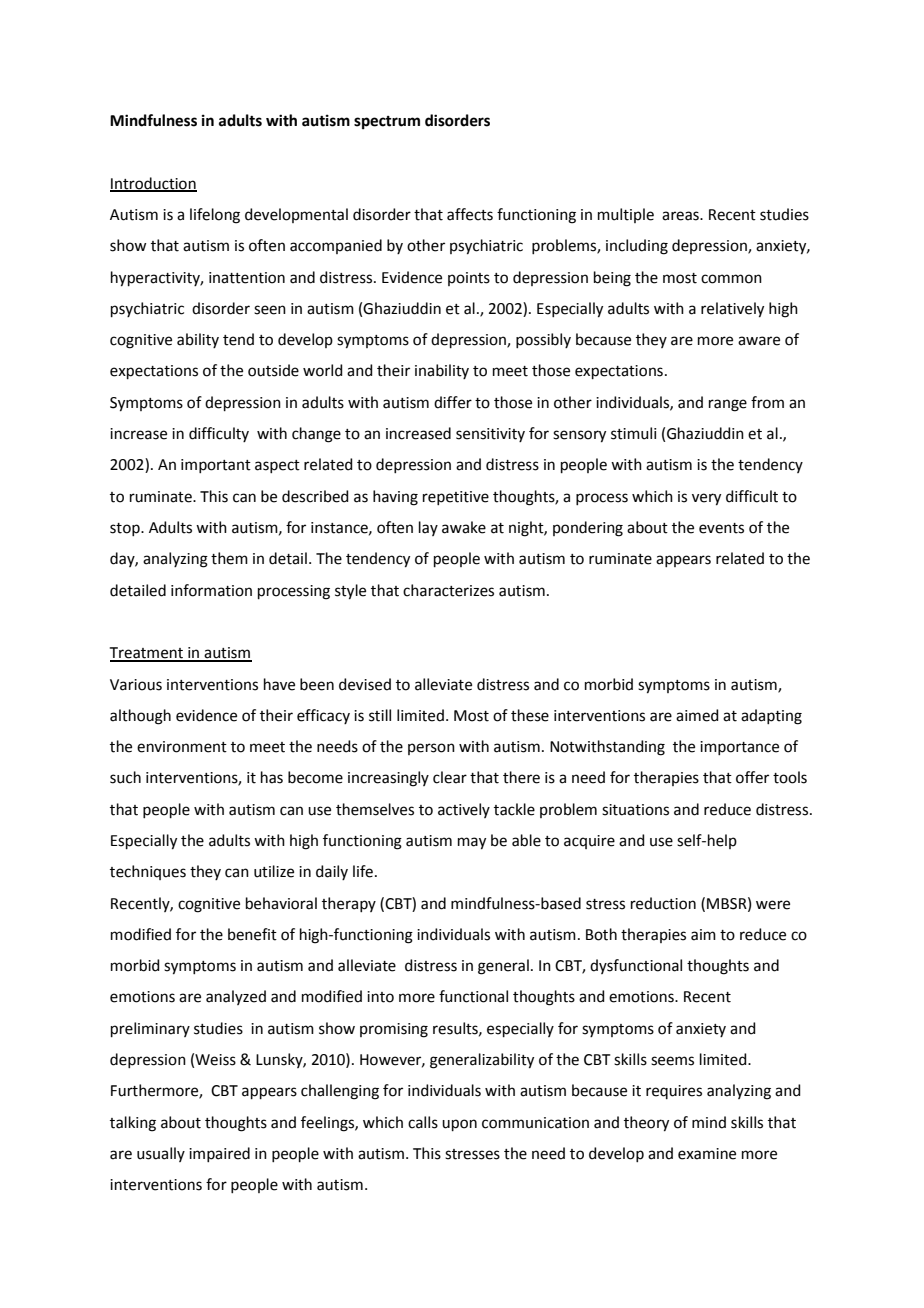 The height and width of the image is (1308, 924). What do you see at coordinates (707, 1154) in the image?
I see `examine` at bounding box center [707, 1154].
